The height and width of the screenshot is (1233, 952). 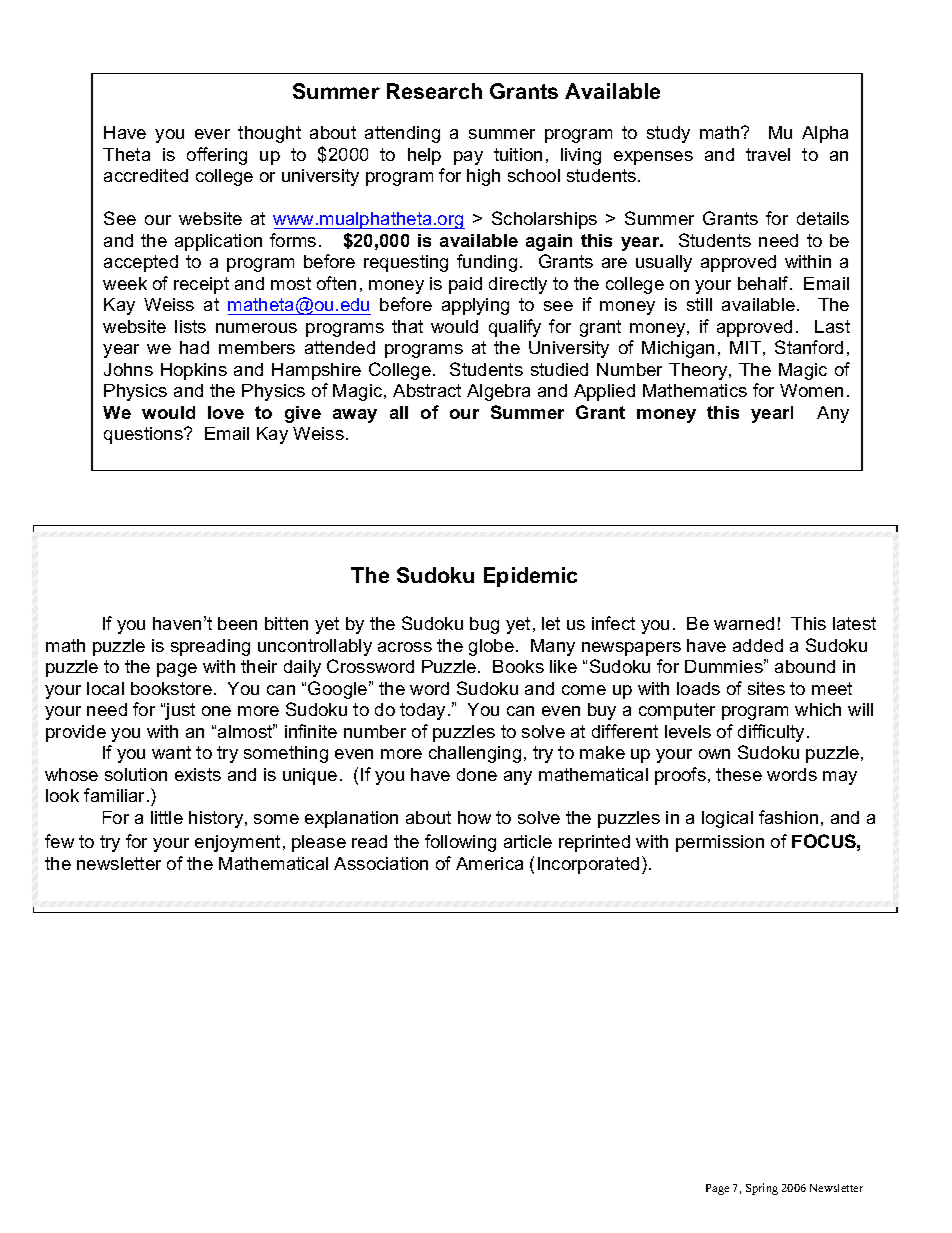 I want to click on few, so click(x=59, y=841).
